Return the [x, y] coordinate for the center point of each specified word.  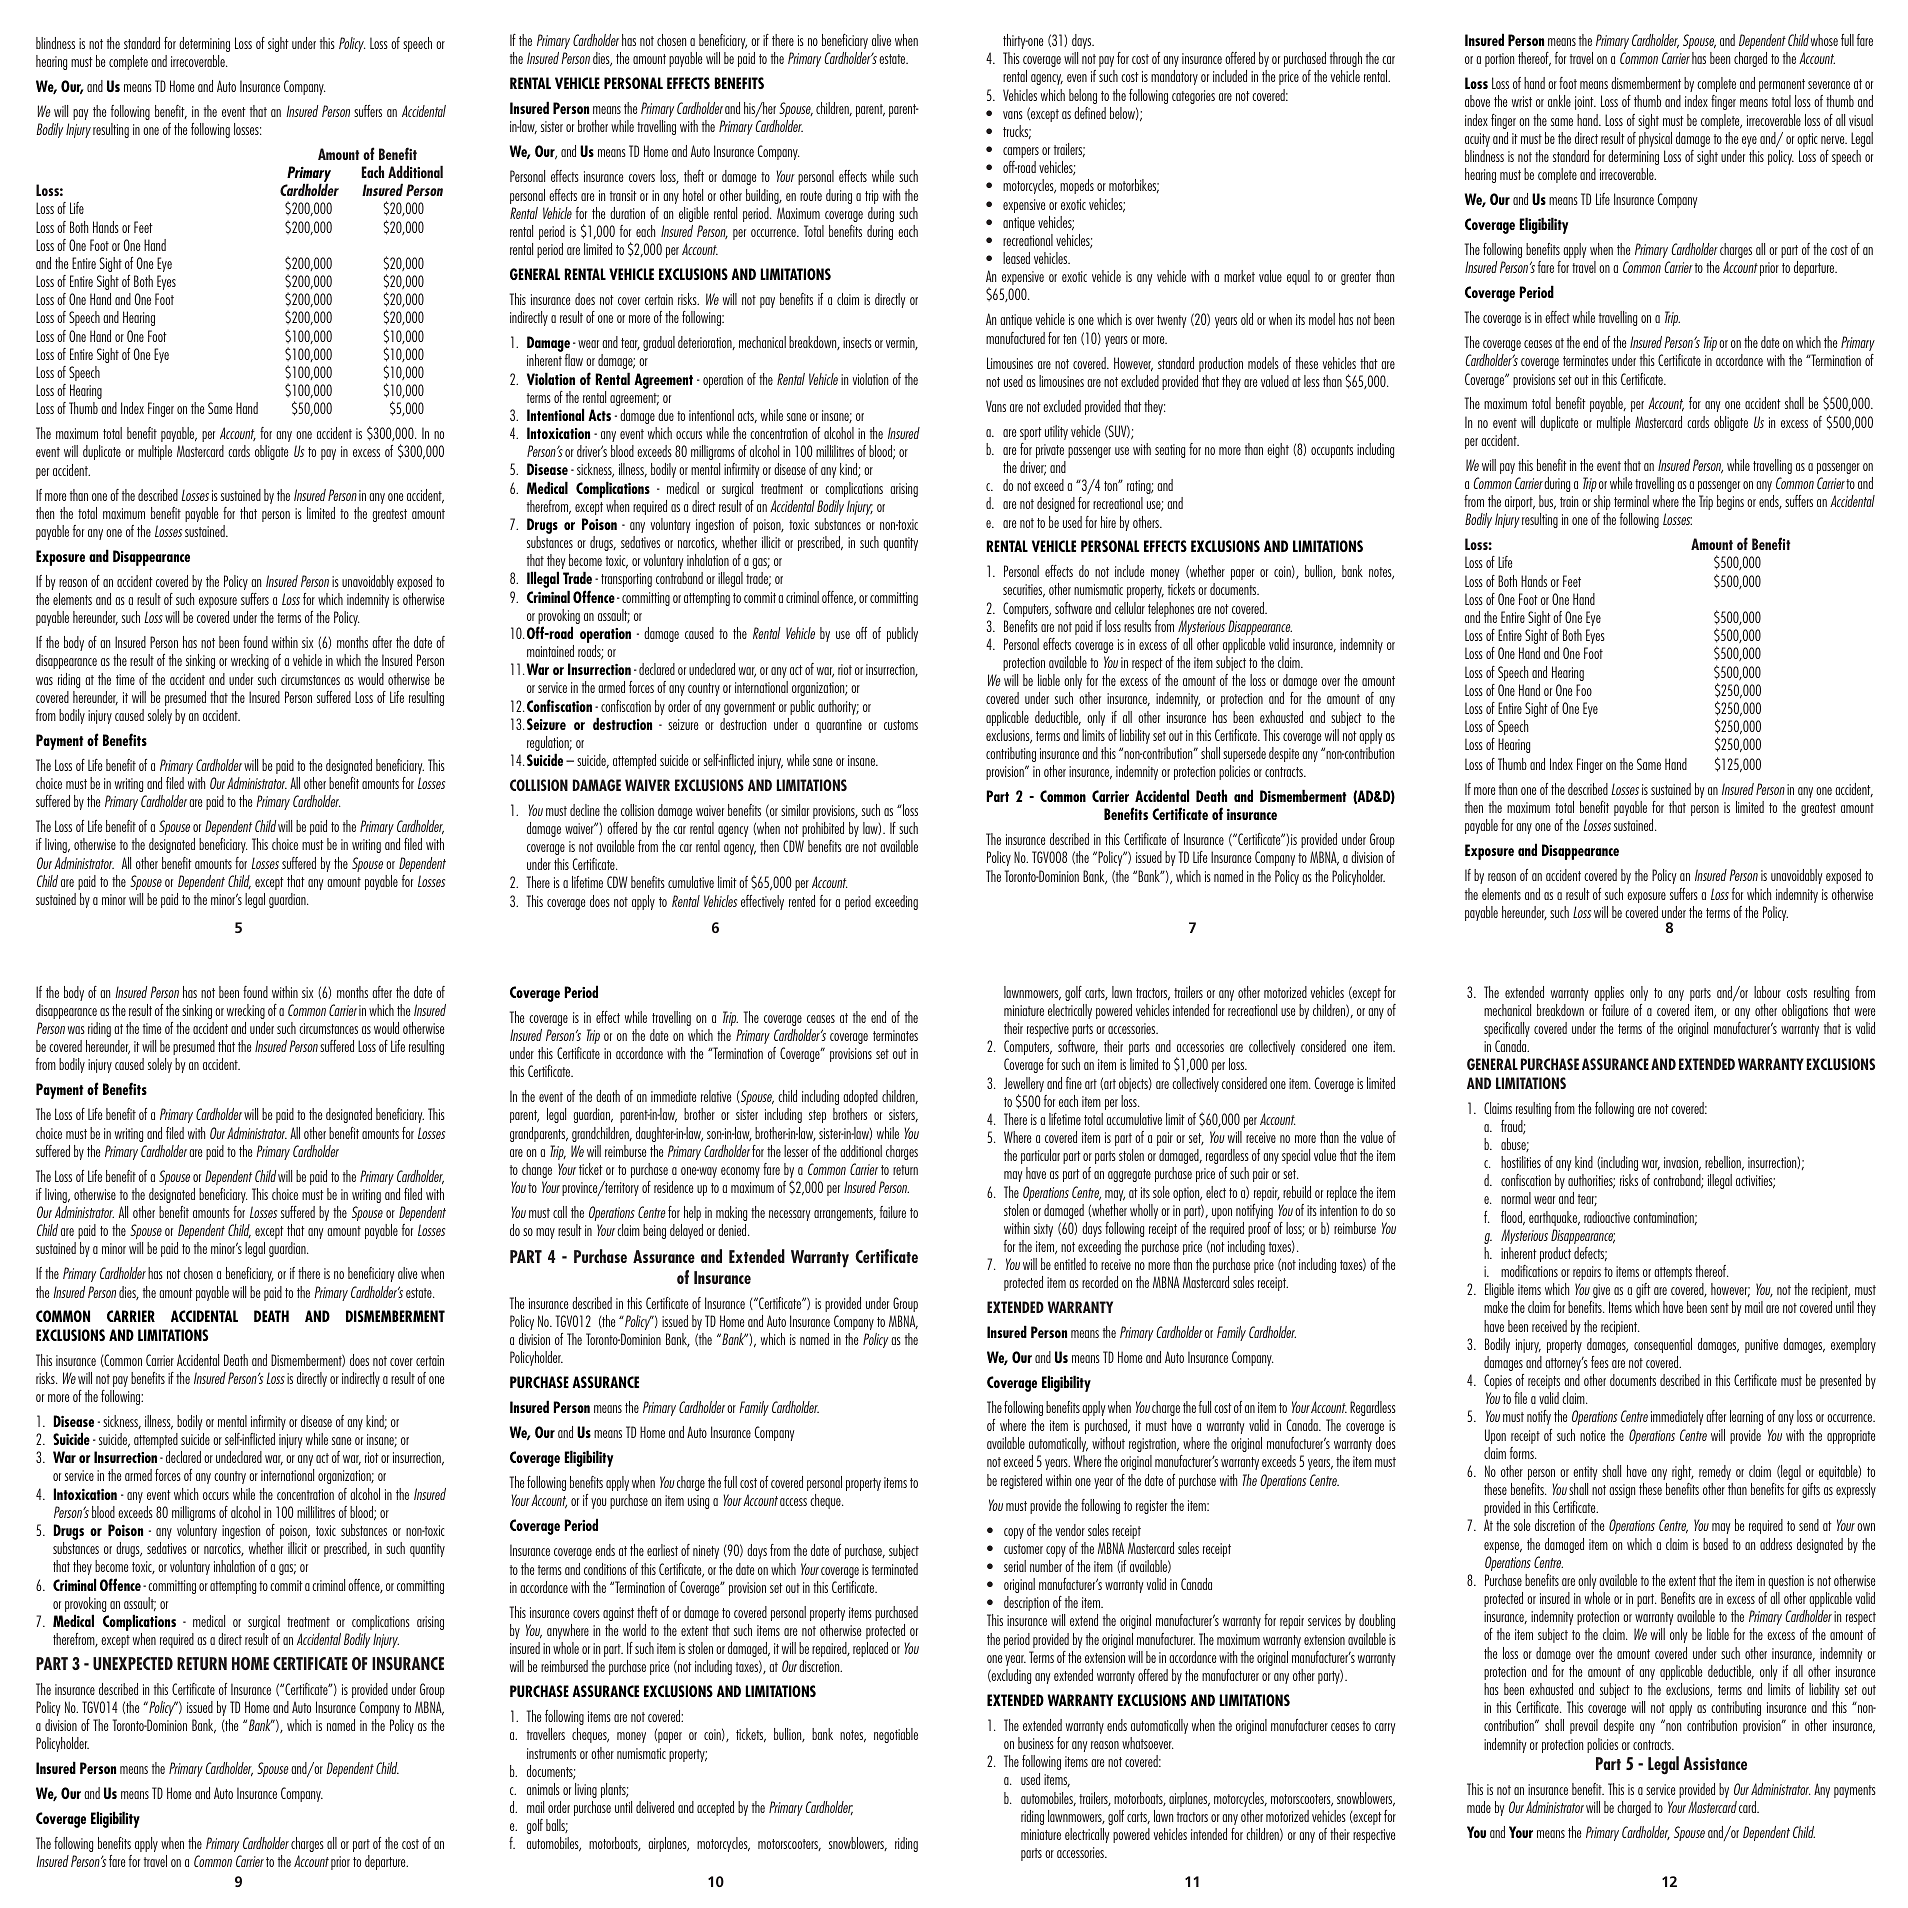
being [654, 1231]
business [1036, 1743]
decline [585, 810]
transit [623, 195]
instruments [551, 1753]
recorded [1100, 1282]
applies [1609, 993]
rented [802, 901]
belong [1083, 96]
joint [1585, 103]
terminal [1631, 501]
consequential [1663, 1345]
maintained [550, 651]
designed [1056, 504]
